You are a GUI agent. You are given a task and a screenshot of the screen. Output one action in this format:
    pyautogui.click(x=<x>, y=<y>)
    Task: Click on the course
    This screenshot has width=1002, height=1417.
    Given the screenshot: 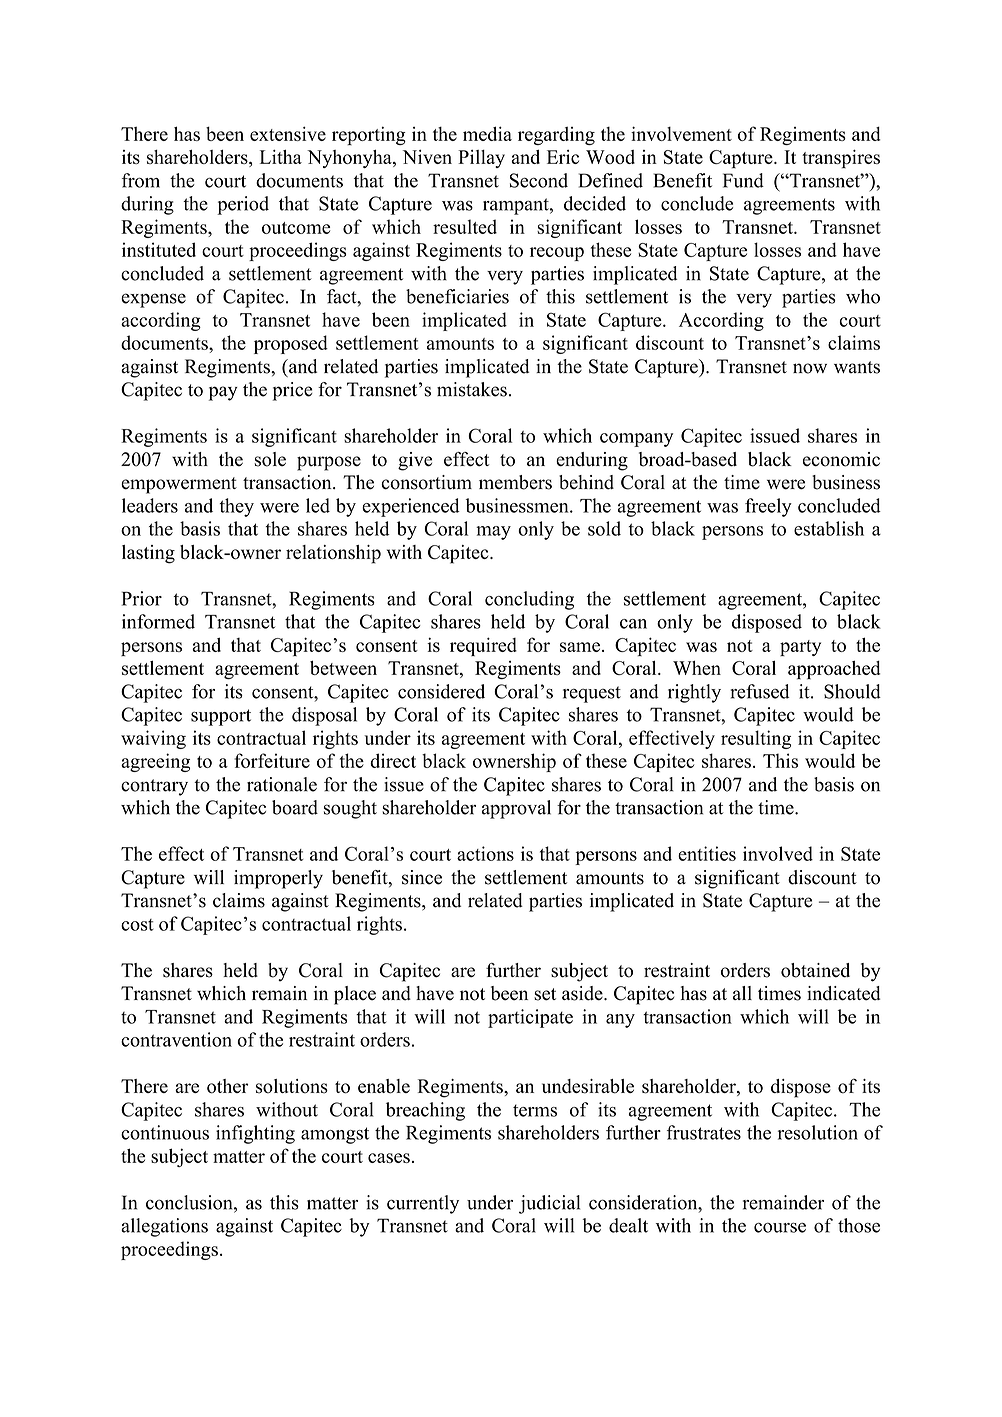 What is the action you would take?
    pyautogui.click(x=780, y=1227)
